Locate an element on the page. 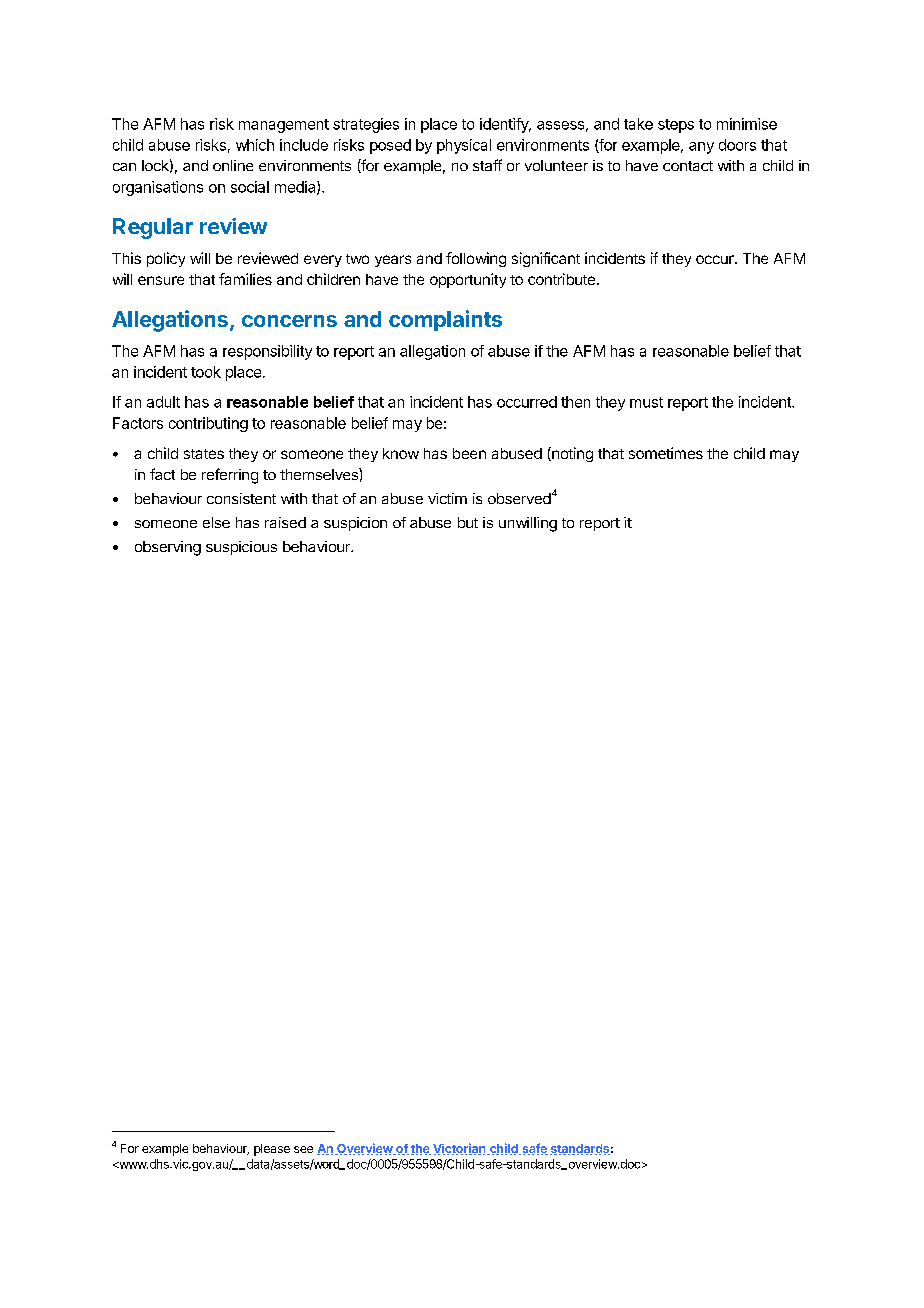  online is located at coordinates (233, 165).
